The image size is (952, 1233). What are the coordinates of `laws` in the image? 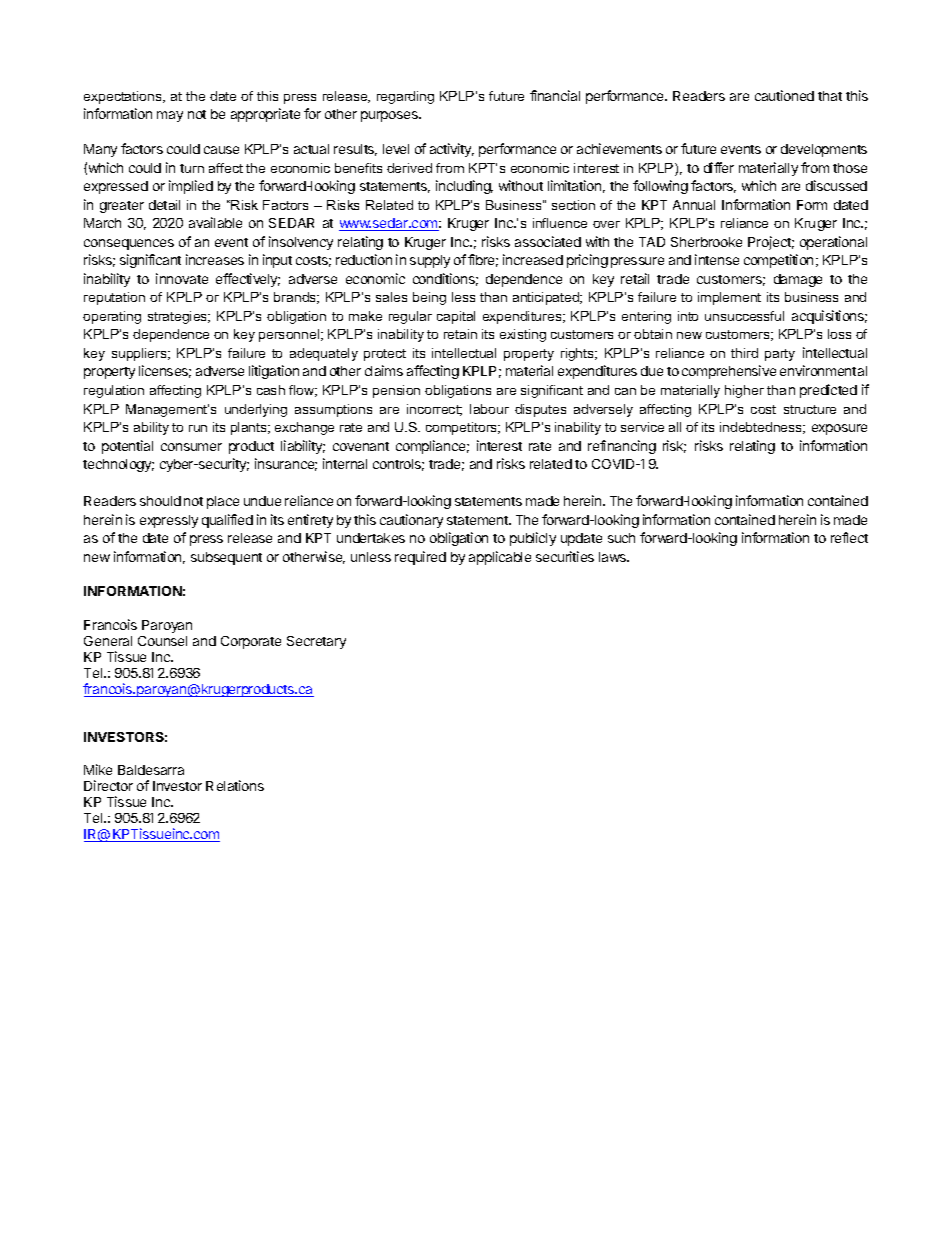 It's located at (613, 557).
